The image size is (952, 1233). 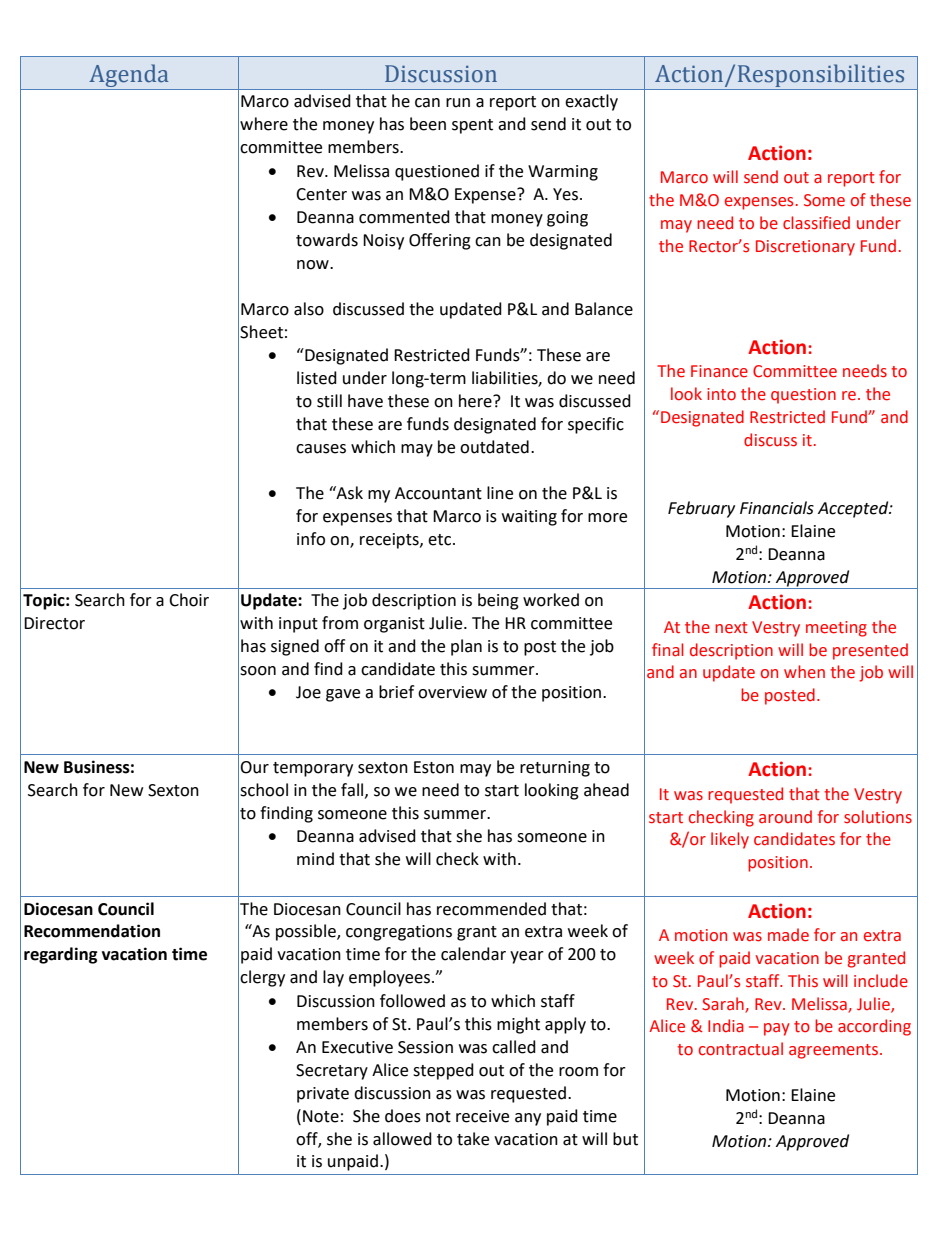 What do you see at coordinates (816, 223) in the page?
I see `classified` at bounding box center [816, 223].
